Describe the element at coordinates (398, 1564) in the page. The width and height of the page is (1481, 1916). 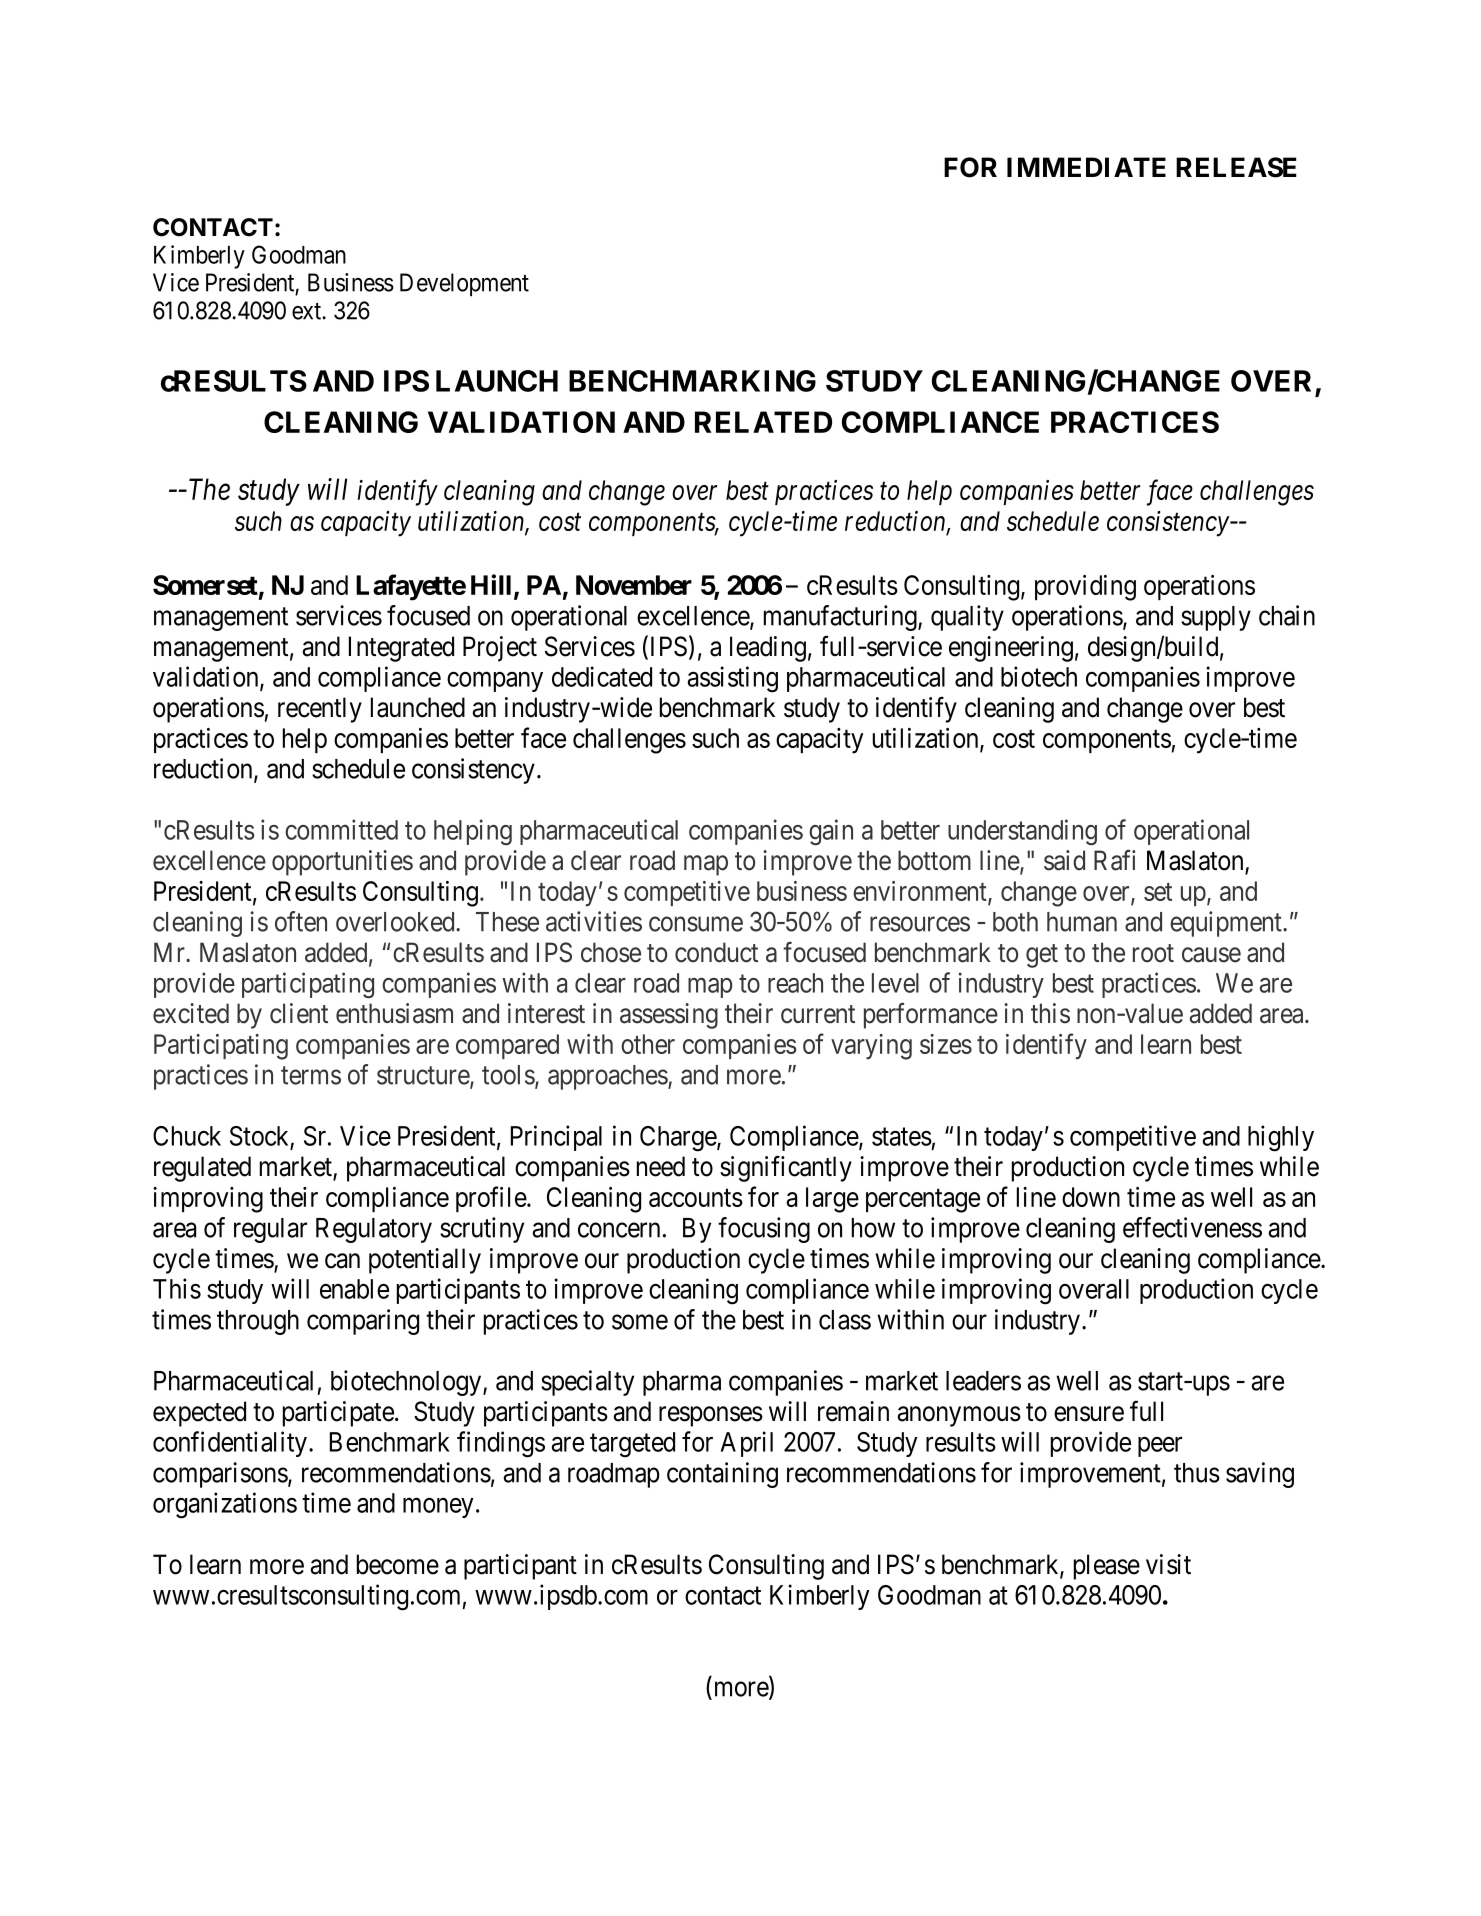
I see `become` at that location.
